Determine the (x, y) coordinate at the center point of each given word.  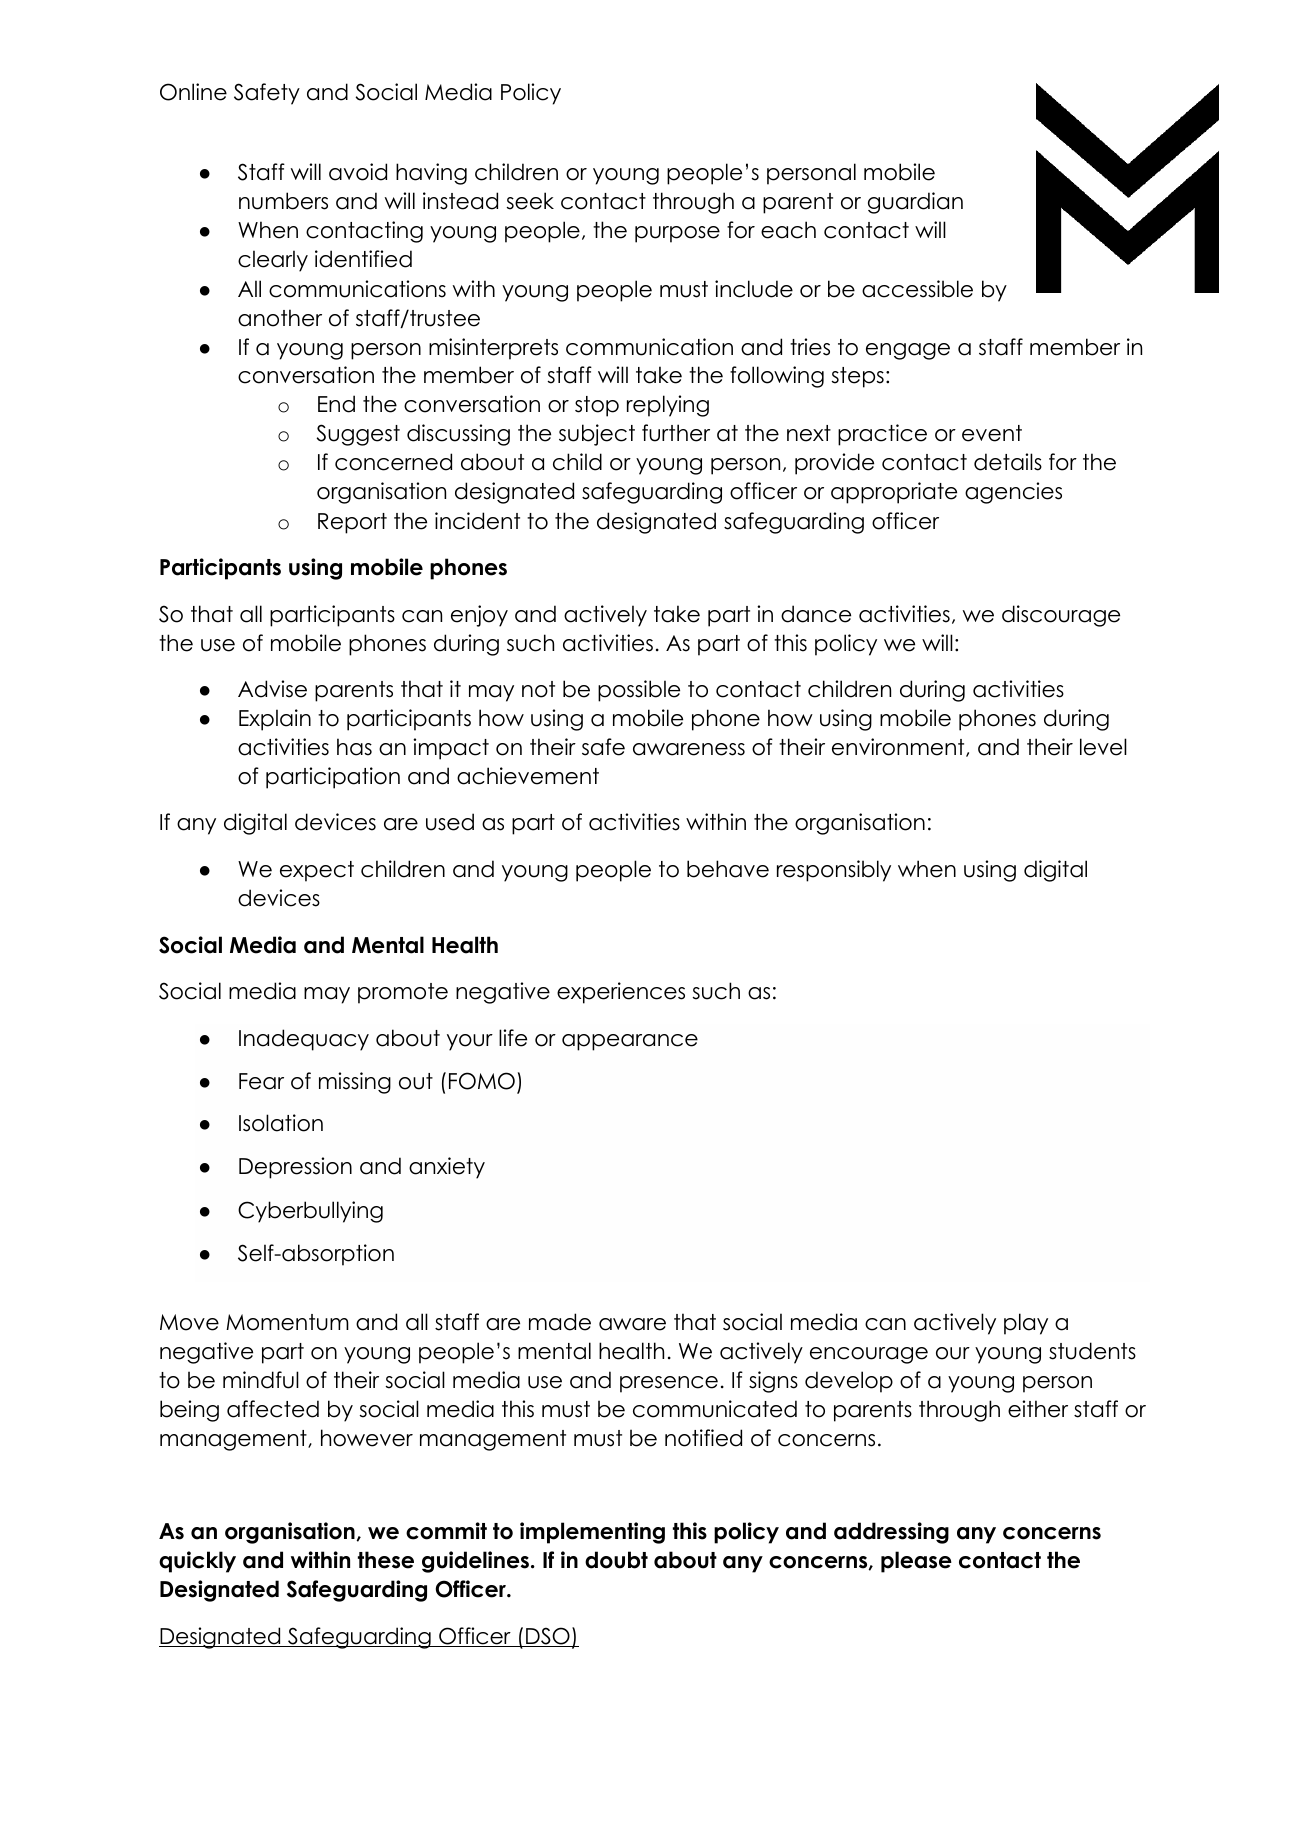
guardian (915, 203)
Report (352, 523)
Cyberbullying (310, 1212)
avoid (358, 172)
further (676, 433)
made (560, 1322)
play (1026, 1324)
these (386, 1560)
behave (728, 869)
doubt (616, 1560)
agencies (1013, 493)
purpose (677, 234)
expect (317, 871)
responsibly (834, 871)
